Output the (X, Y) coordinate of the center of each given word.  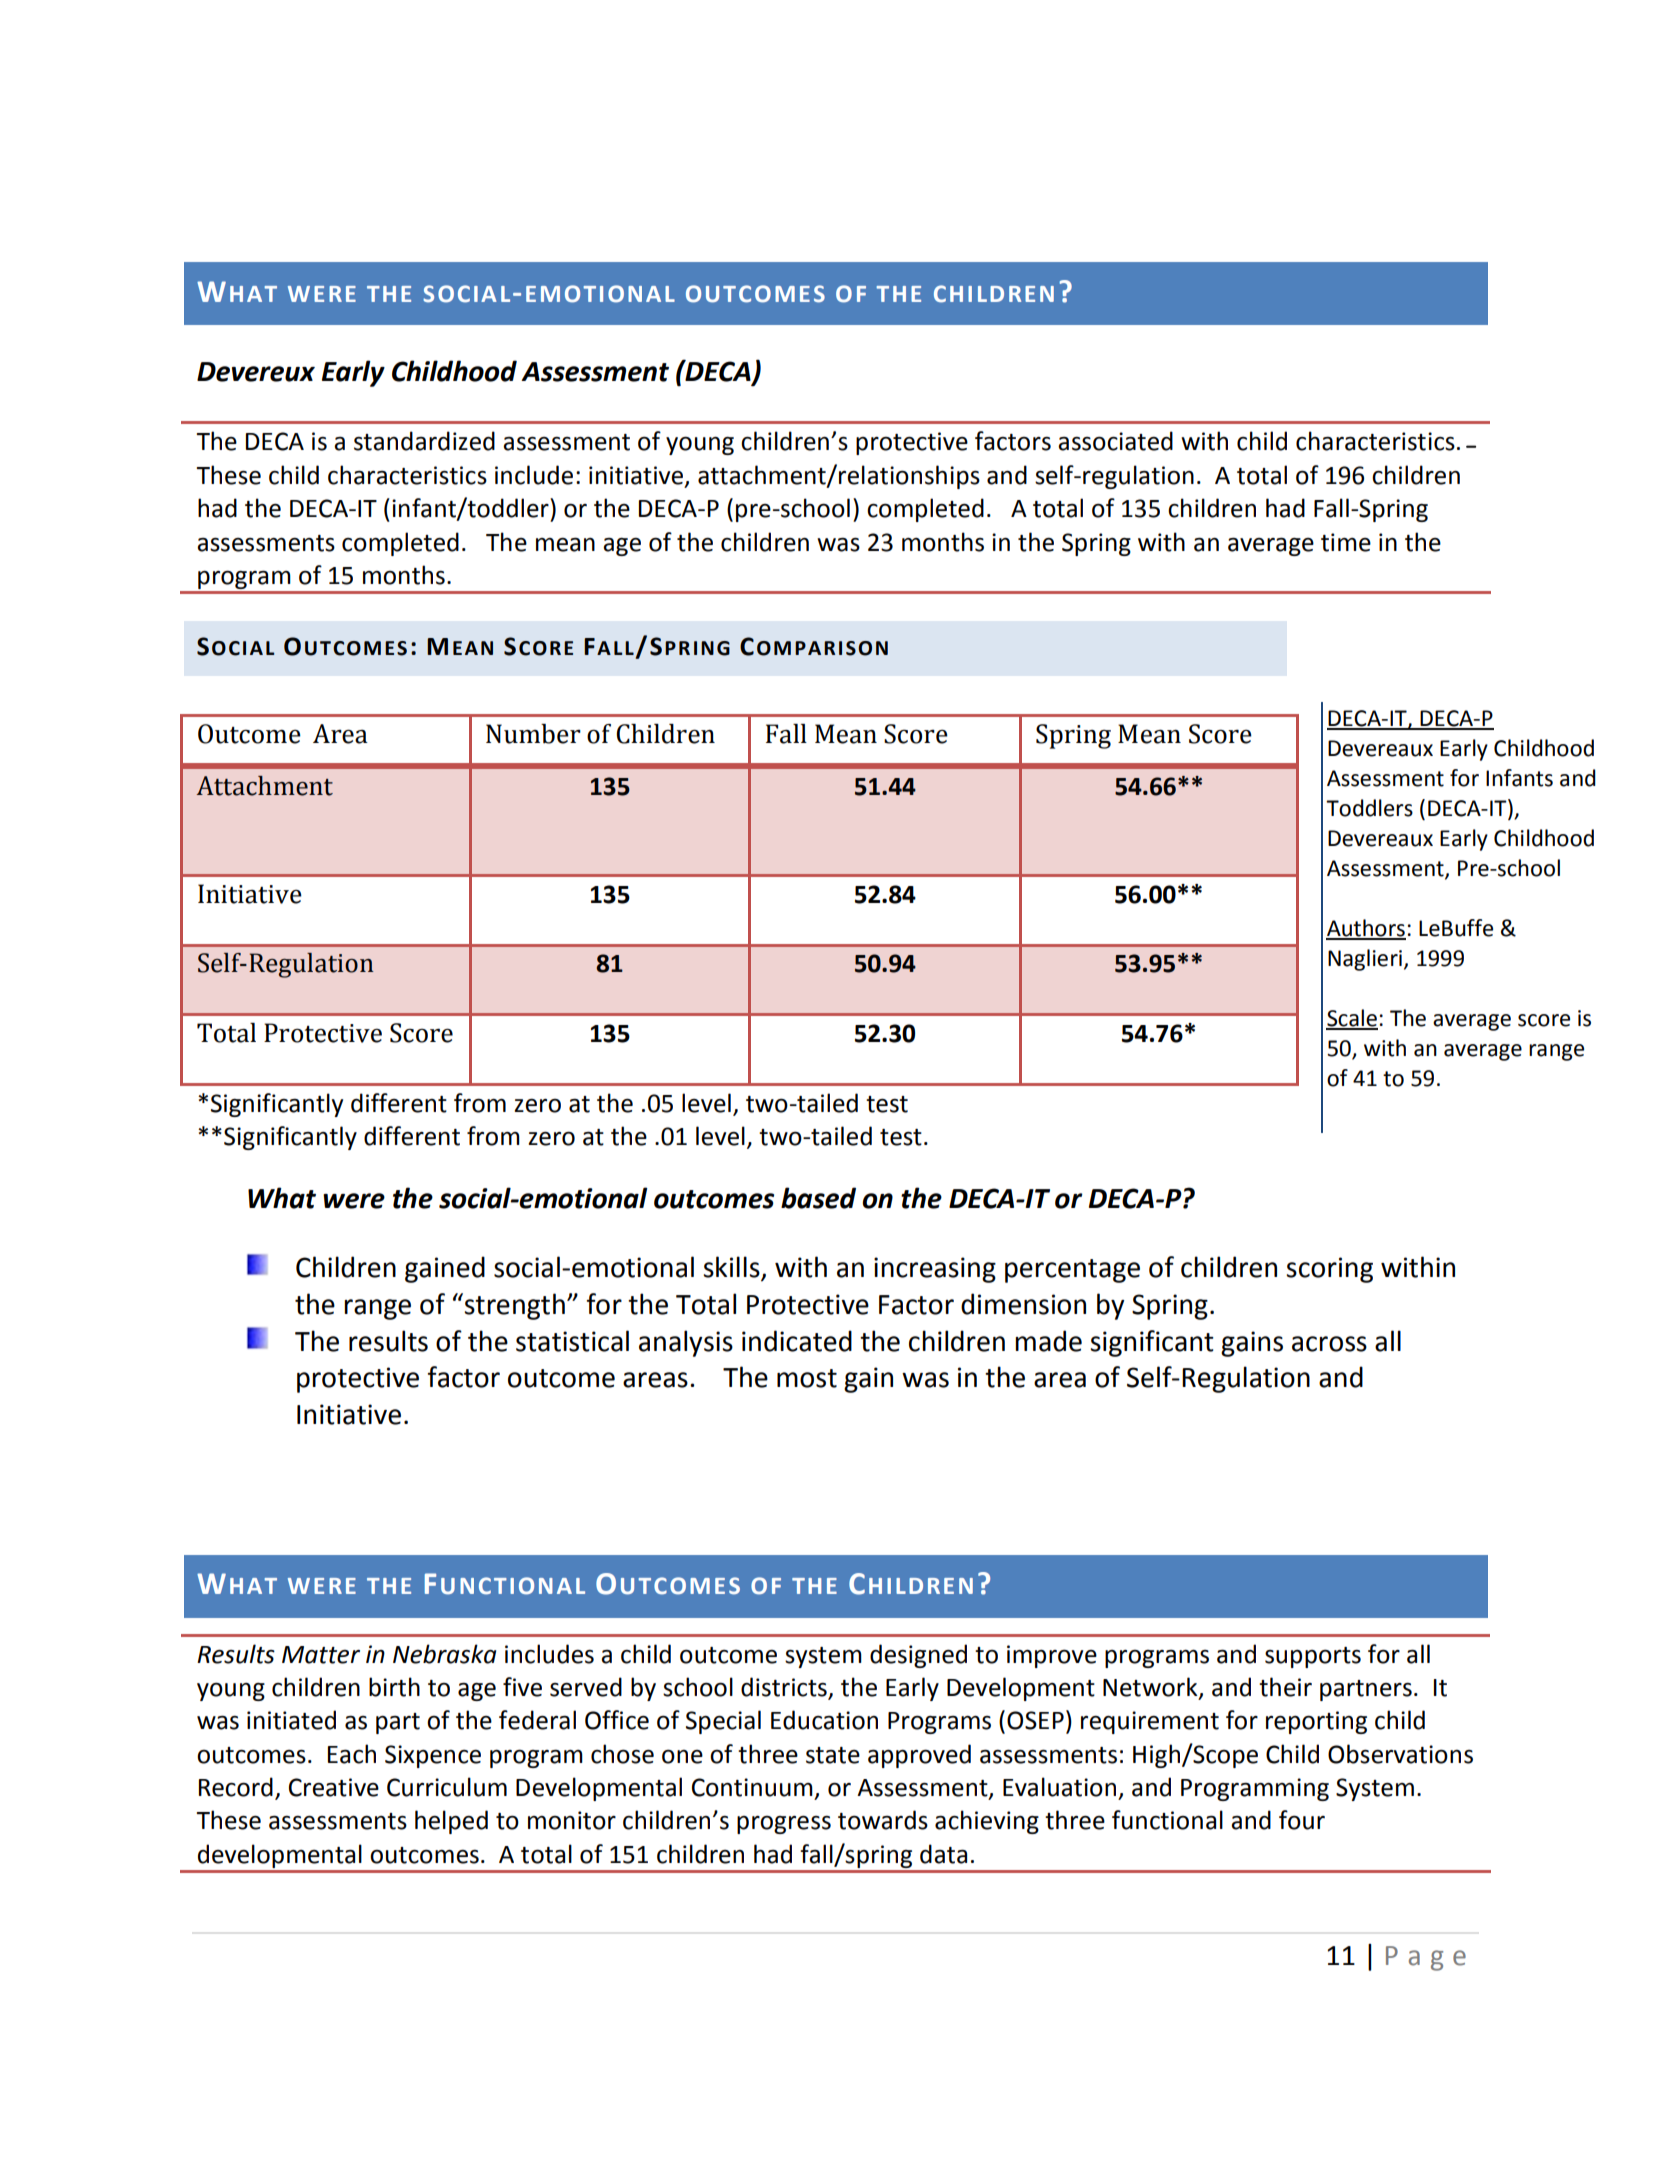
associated (1115, 441)
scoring (1329, 1270)
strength (514, 1306)
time (1346, 542)
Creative (334, 1787)
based (818, 1198)
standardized (424, 441)
